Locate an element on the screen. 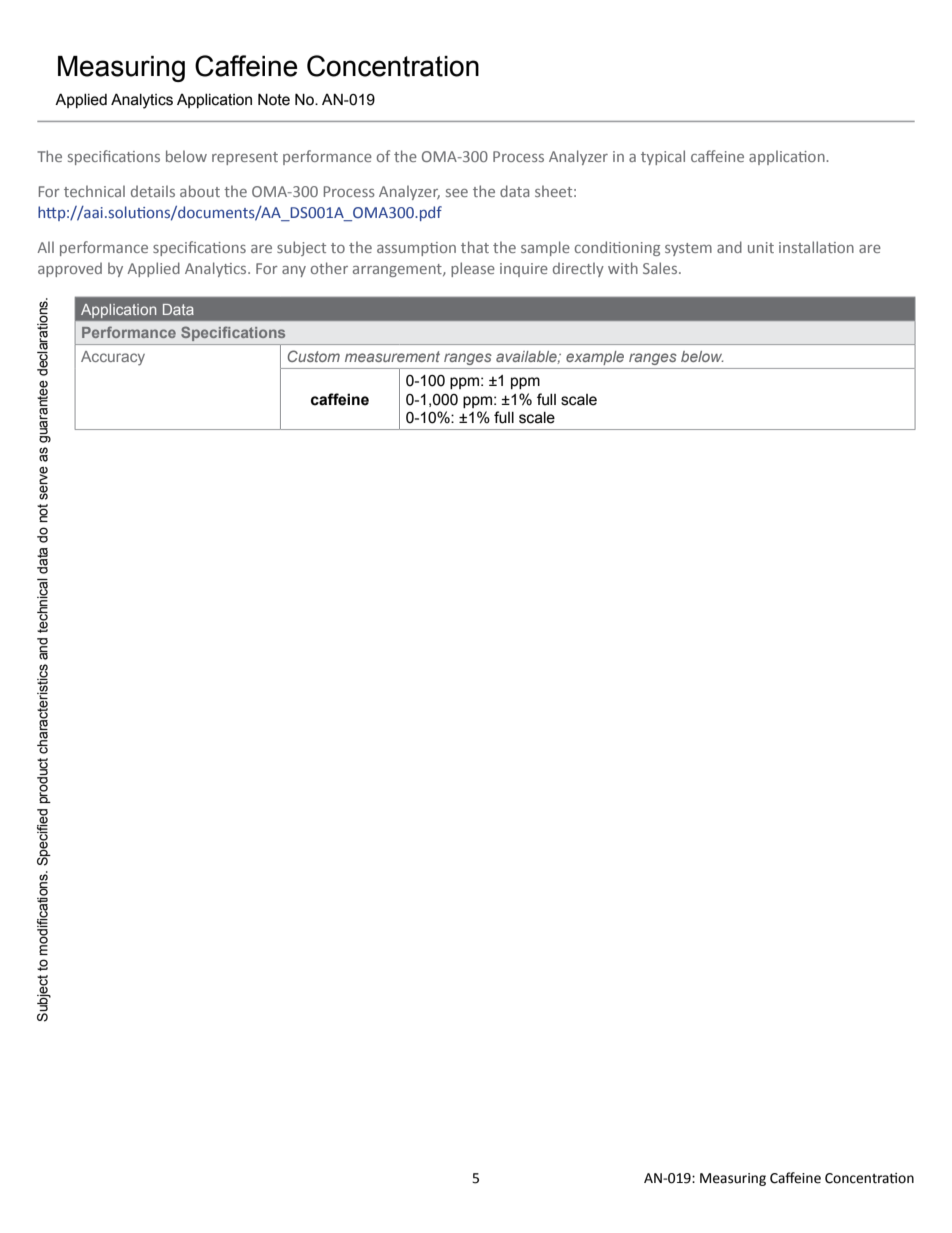 The image size is (952, 1233). represent is located at coordinates (245, 158).
